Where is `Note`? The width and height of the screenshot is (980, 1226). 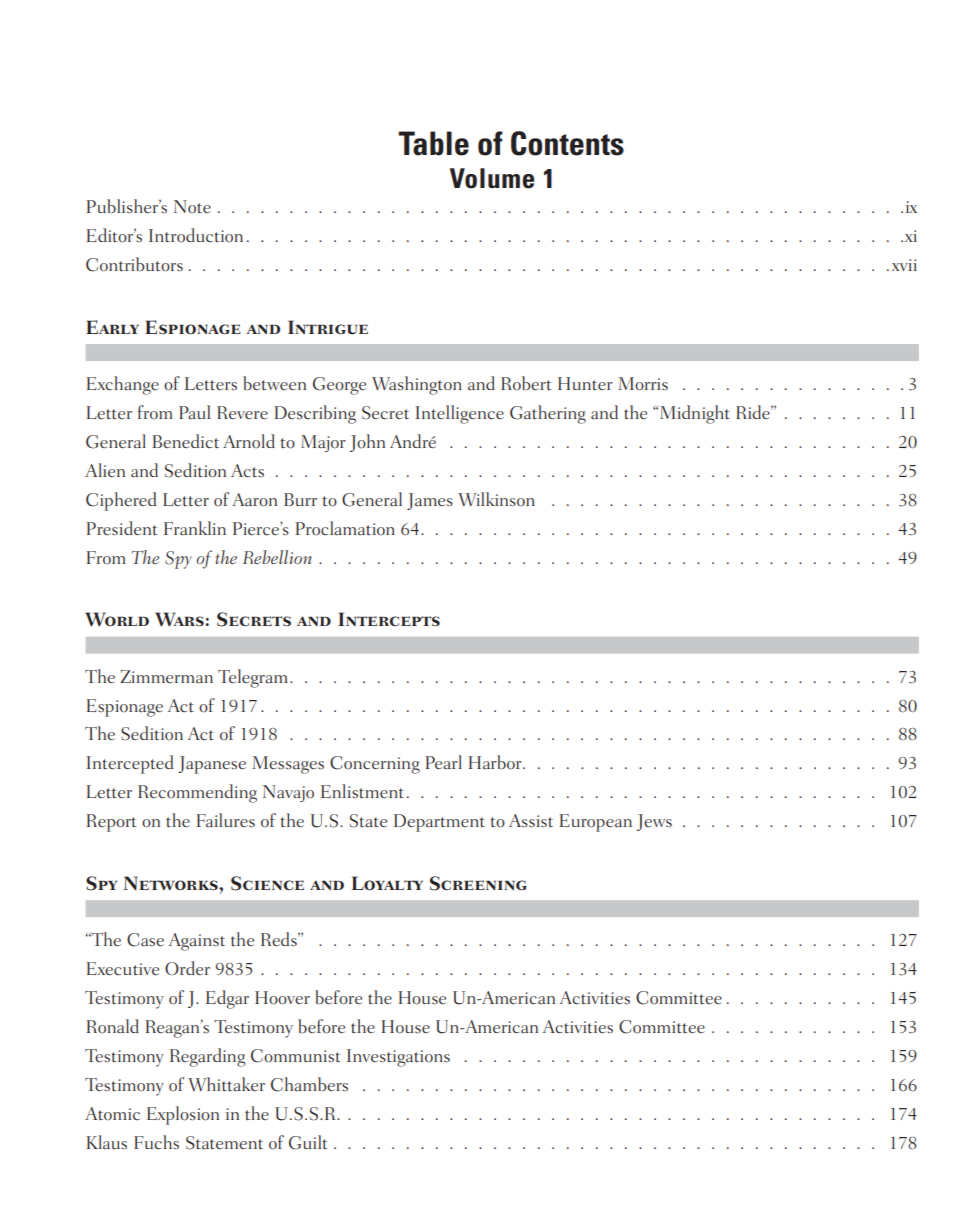
Note is located at coordinates (192, 207).
